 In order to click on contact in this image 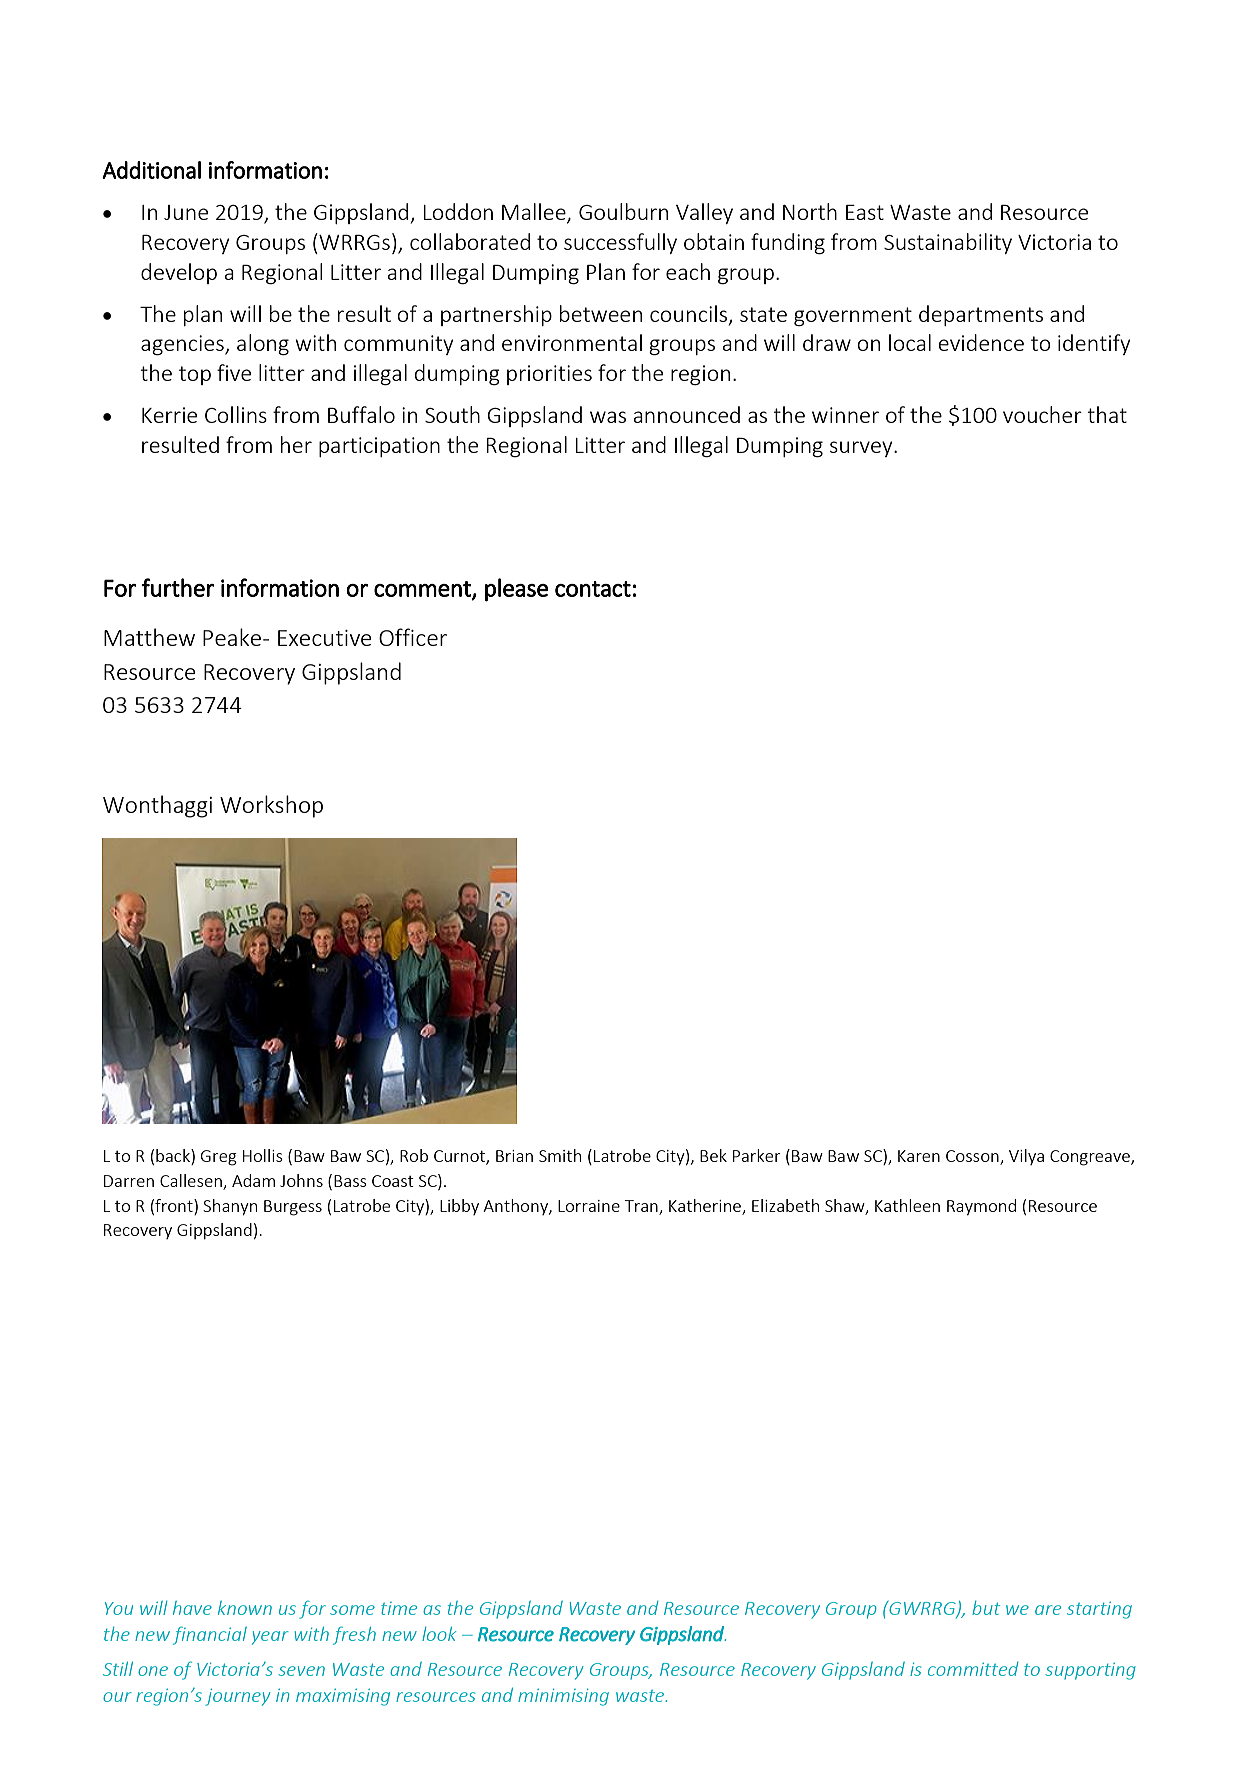, I will do `click(593, 589)`.
